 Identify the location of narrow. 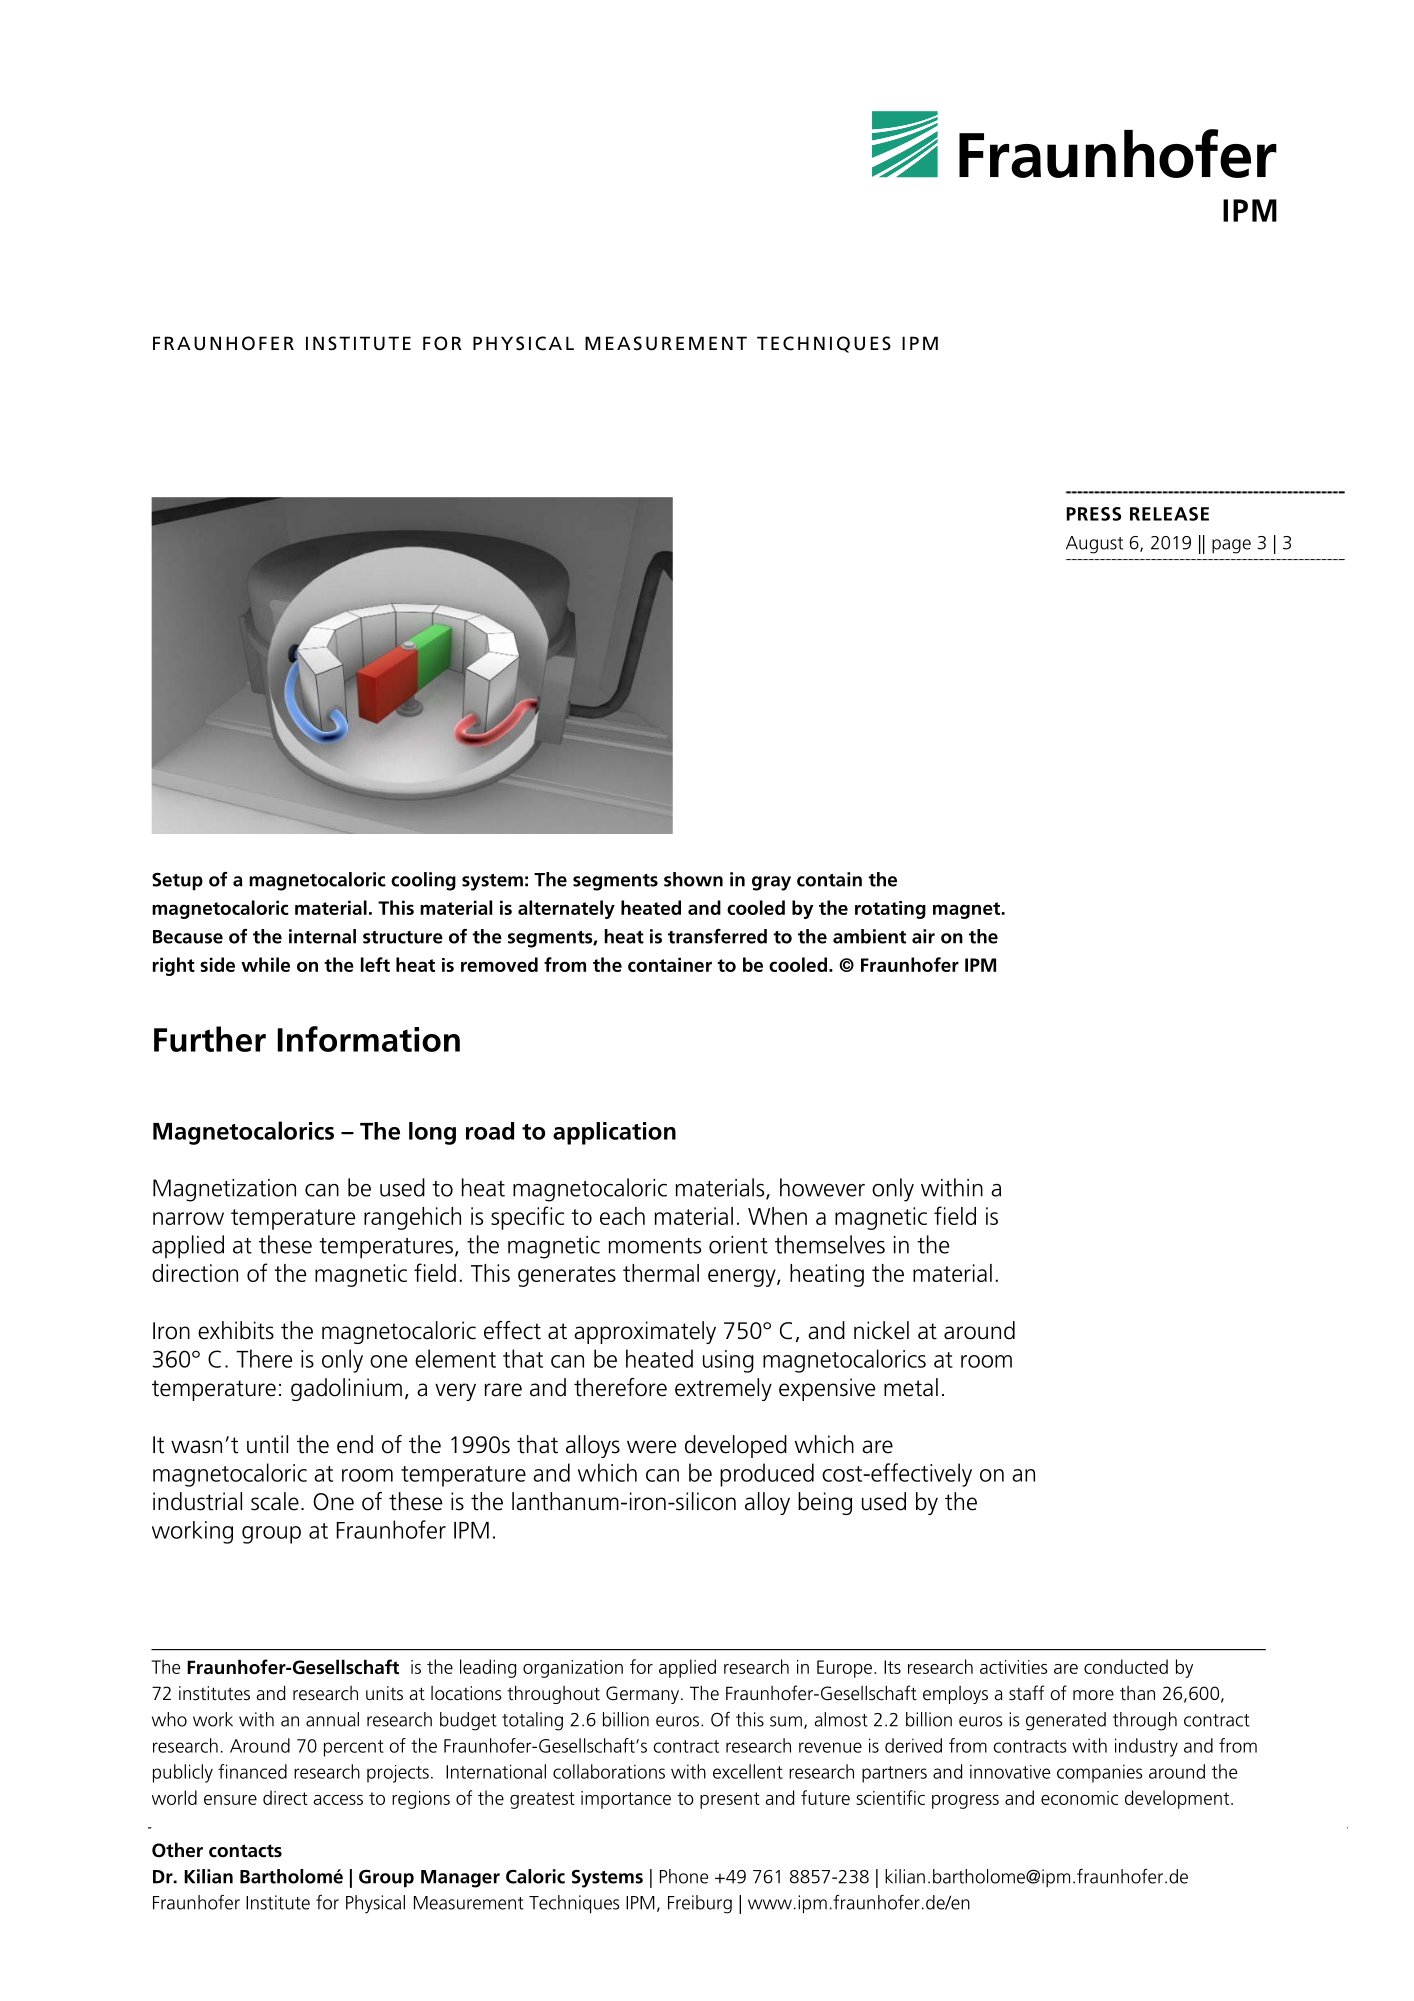
(188, 1218).
